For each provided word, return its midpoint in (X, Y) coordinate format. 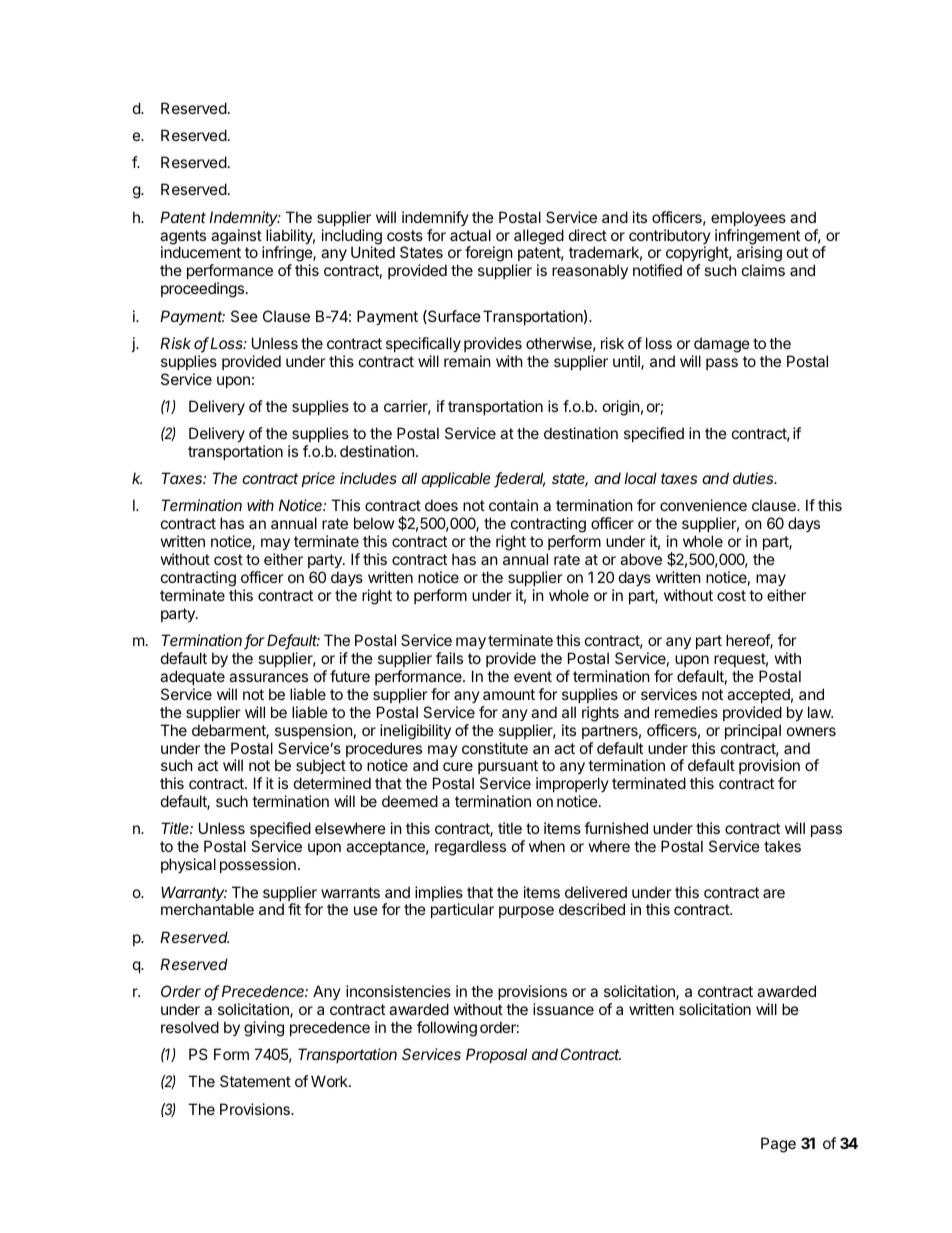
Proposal (496, 1055)
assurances (268, 677)
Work (330, 1081)
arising (759, 255)
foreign (489, 255)
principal (753, 731)
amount (509, 694)
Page (778, 1145)
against (236, 237)
